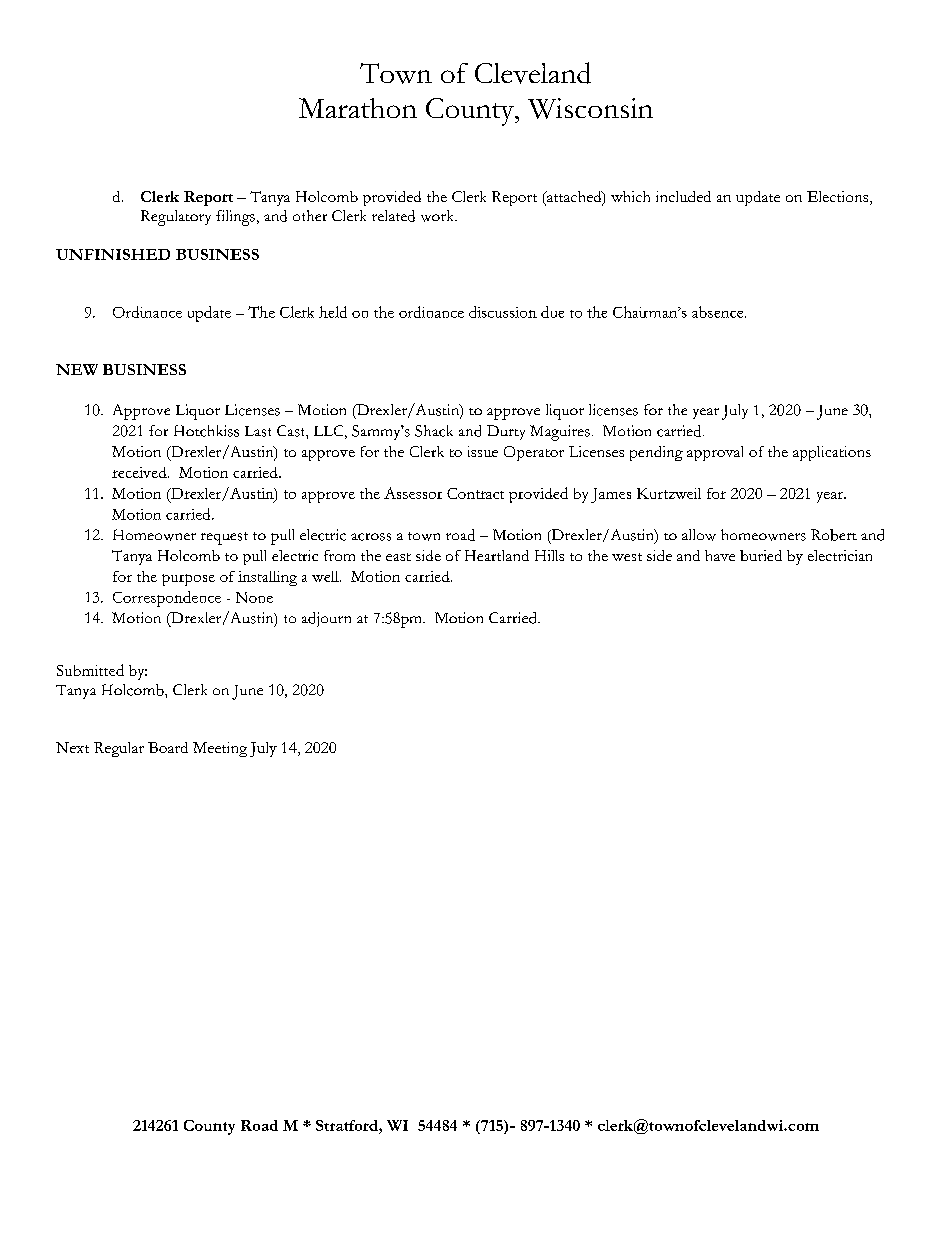 Image resolution: width=952 pixels, height=1233 pixels. I want to click on purpose, so click(188, 580).
